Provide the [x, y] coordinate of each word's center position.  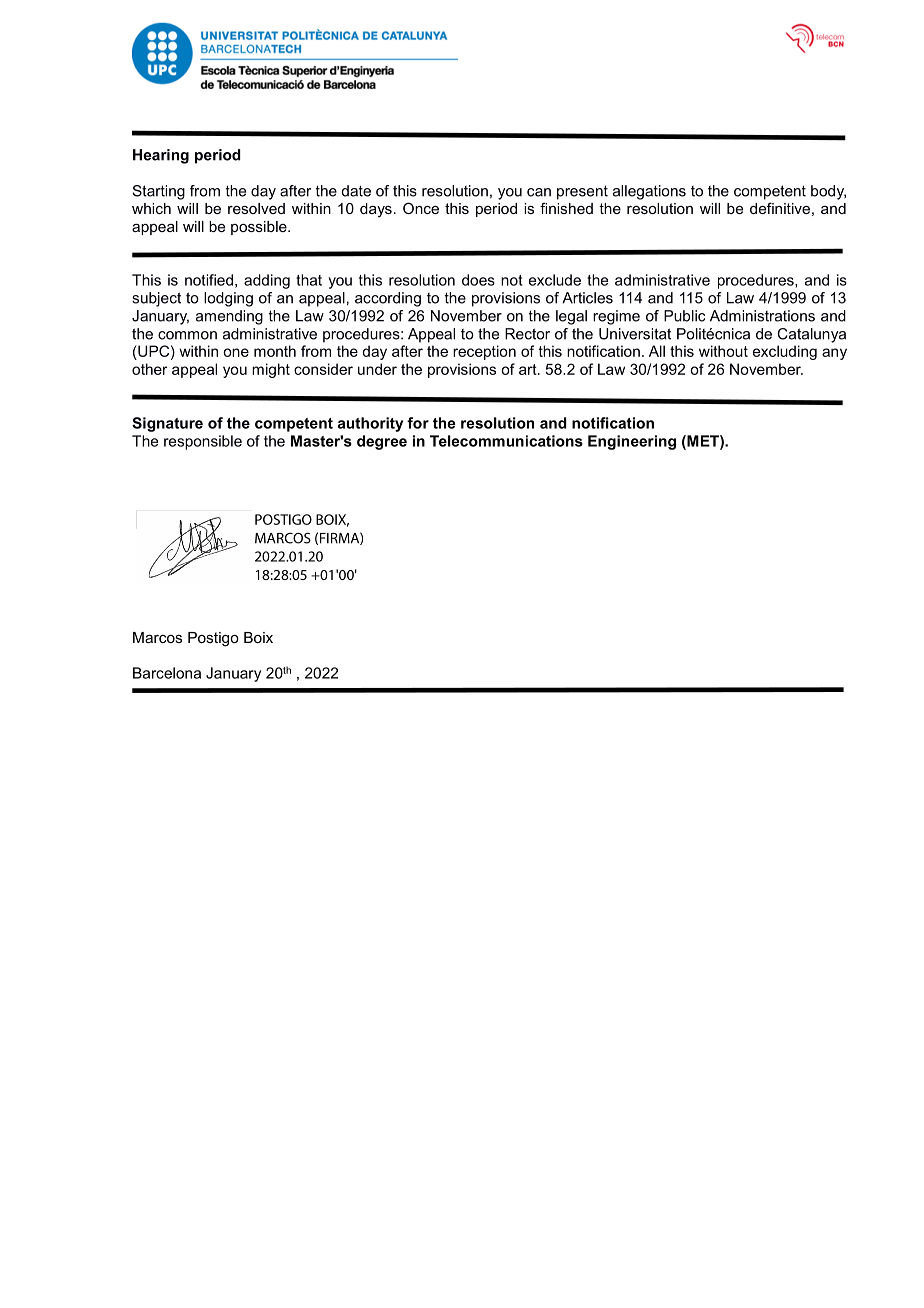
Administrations [762, 316]
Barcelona [167, 673]
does [478, 280]
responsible [203, 442]
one [236, 352]
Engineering [632, 442]
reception [484, 352]
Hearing [161, 156]
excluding [785, 352]
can [539, 192]
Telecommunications [506, 441]
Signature [167, 424]
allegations [649, 192]
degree [382, 442]
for [418, 423]
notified [209, 280]
